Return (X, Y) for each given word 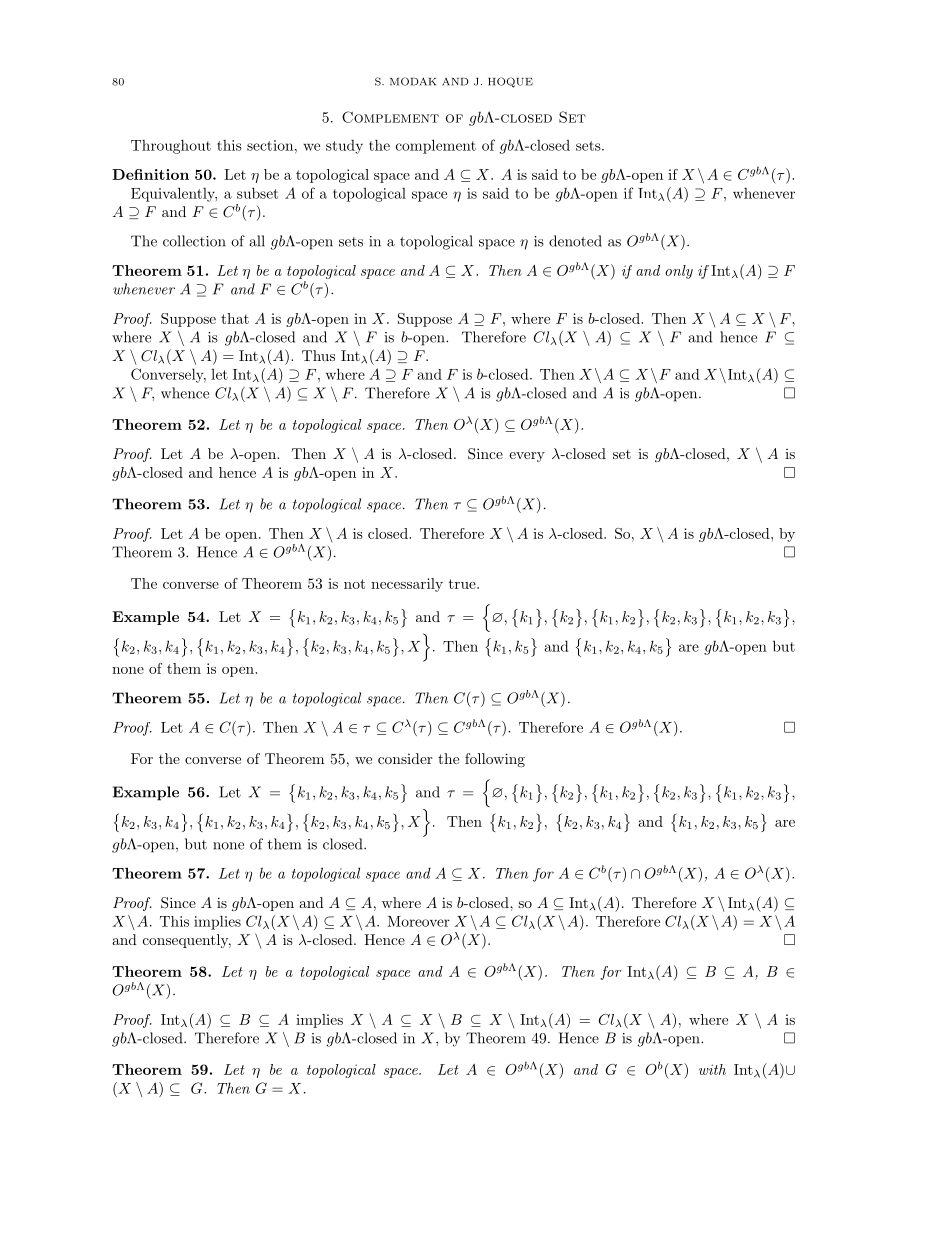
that (235, 318)
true (463, 584)
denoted (575, 241)
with (712, 1069)
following (495, 760)
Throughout (171, 146)
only (679, 272)
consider (405, 758)
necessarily (407, 585)
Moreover (418, 921)
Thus (318, 355)
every (527, 457)
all (257, 241)
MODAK (413, 81)
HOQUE (510, 82)
